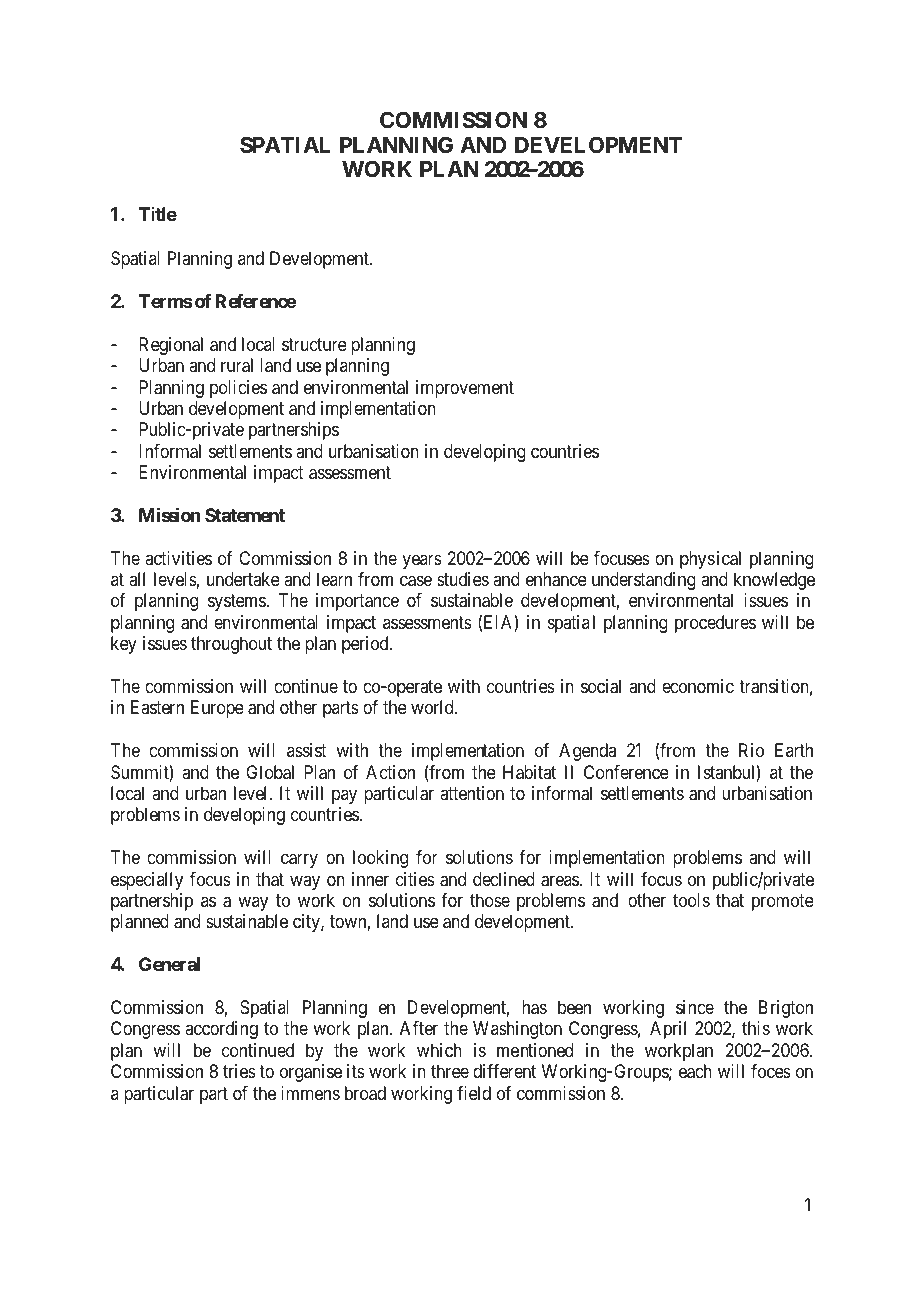 The width and height of the image is (924, 1307). Describe the element at coordinates (465, 389) in the image. I see `improvement` at that location.
